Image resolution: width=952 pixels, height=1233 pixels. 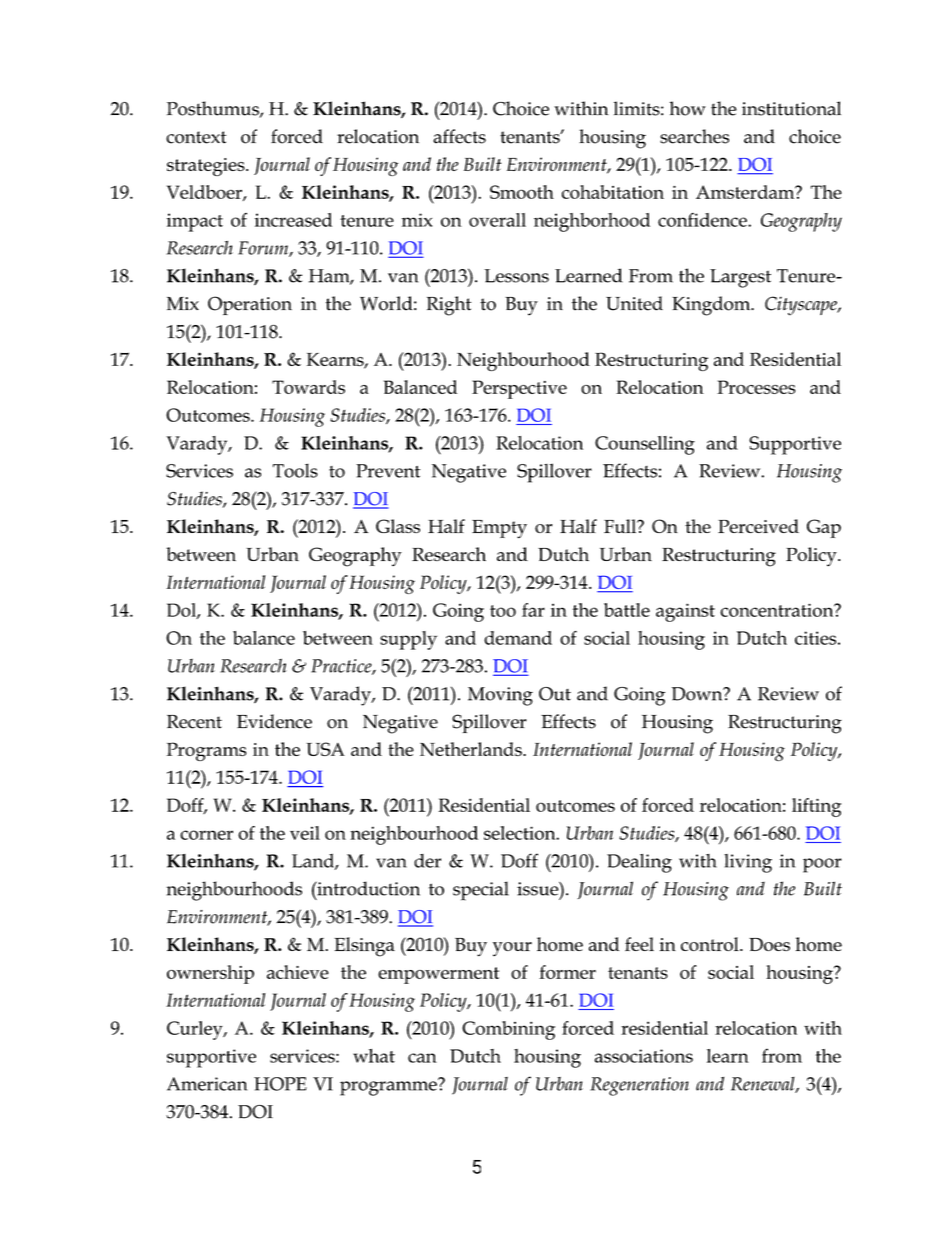 What do you see at coordinates (519, 389) in the screenshot?
I see `Perspective` at bounding box center [519, 389].
